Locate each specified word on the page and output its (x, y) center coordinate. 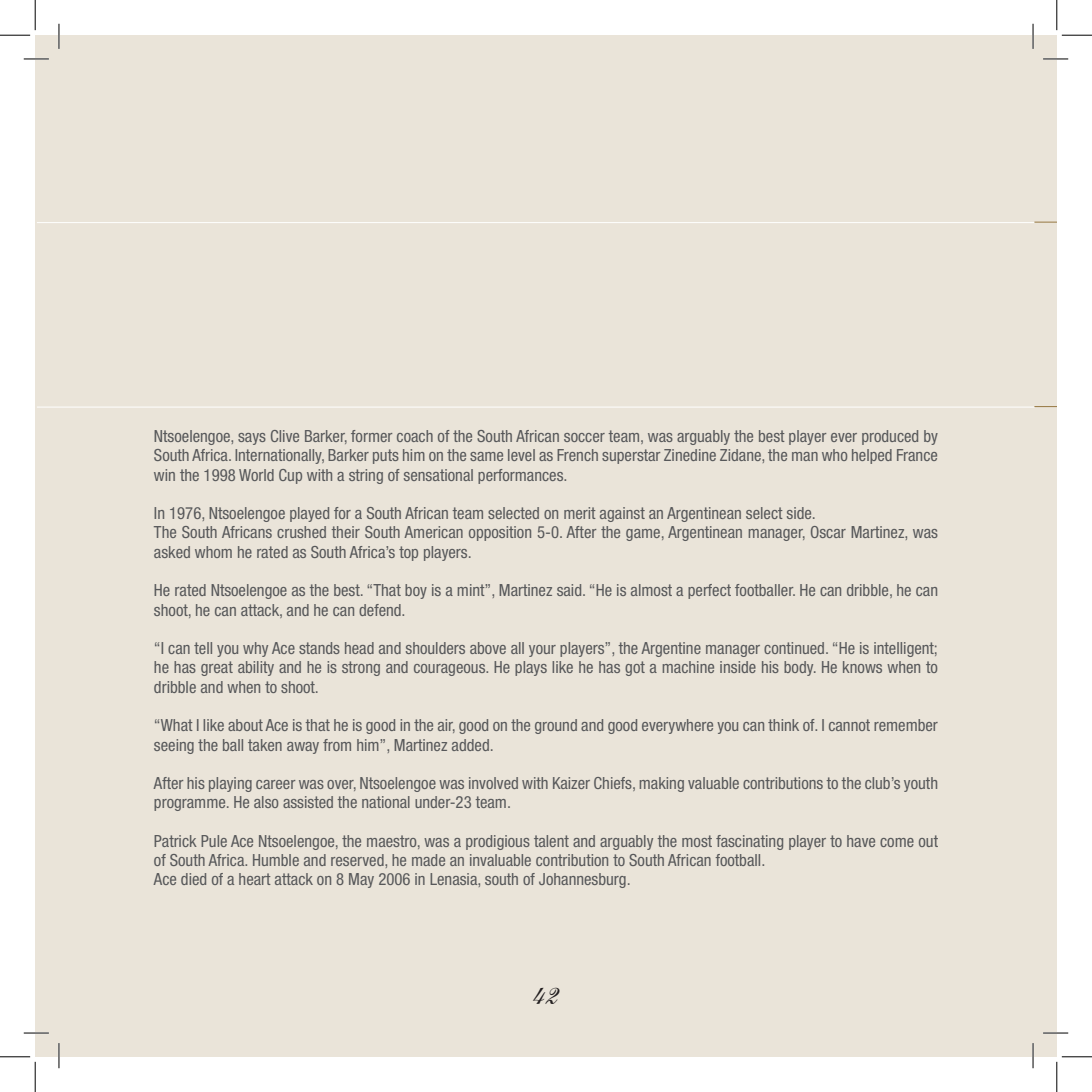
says (252, 439)
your (542, 651)
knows (862, 667)
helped (872, 456)
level (521, 455)
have (861, 841)
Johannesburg (582, 880)
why (255, 649)
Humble (276, 860)
